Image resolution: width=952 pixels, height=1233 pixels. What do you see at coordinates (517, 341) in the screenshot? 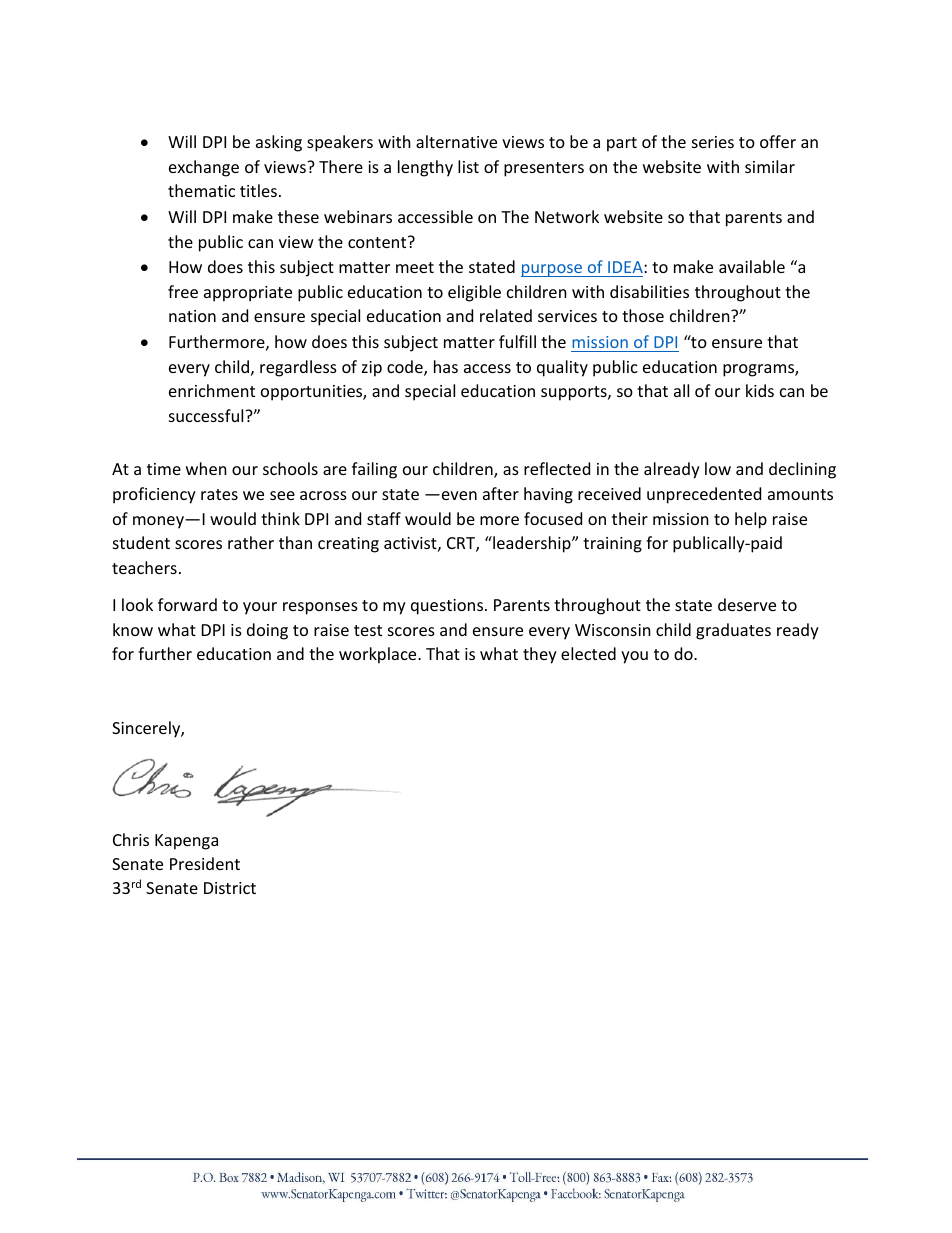
I see `fulfill` at bounding box center [517, 341].
